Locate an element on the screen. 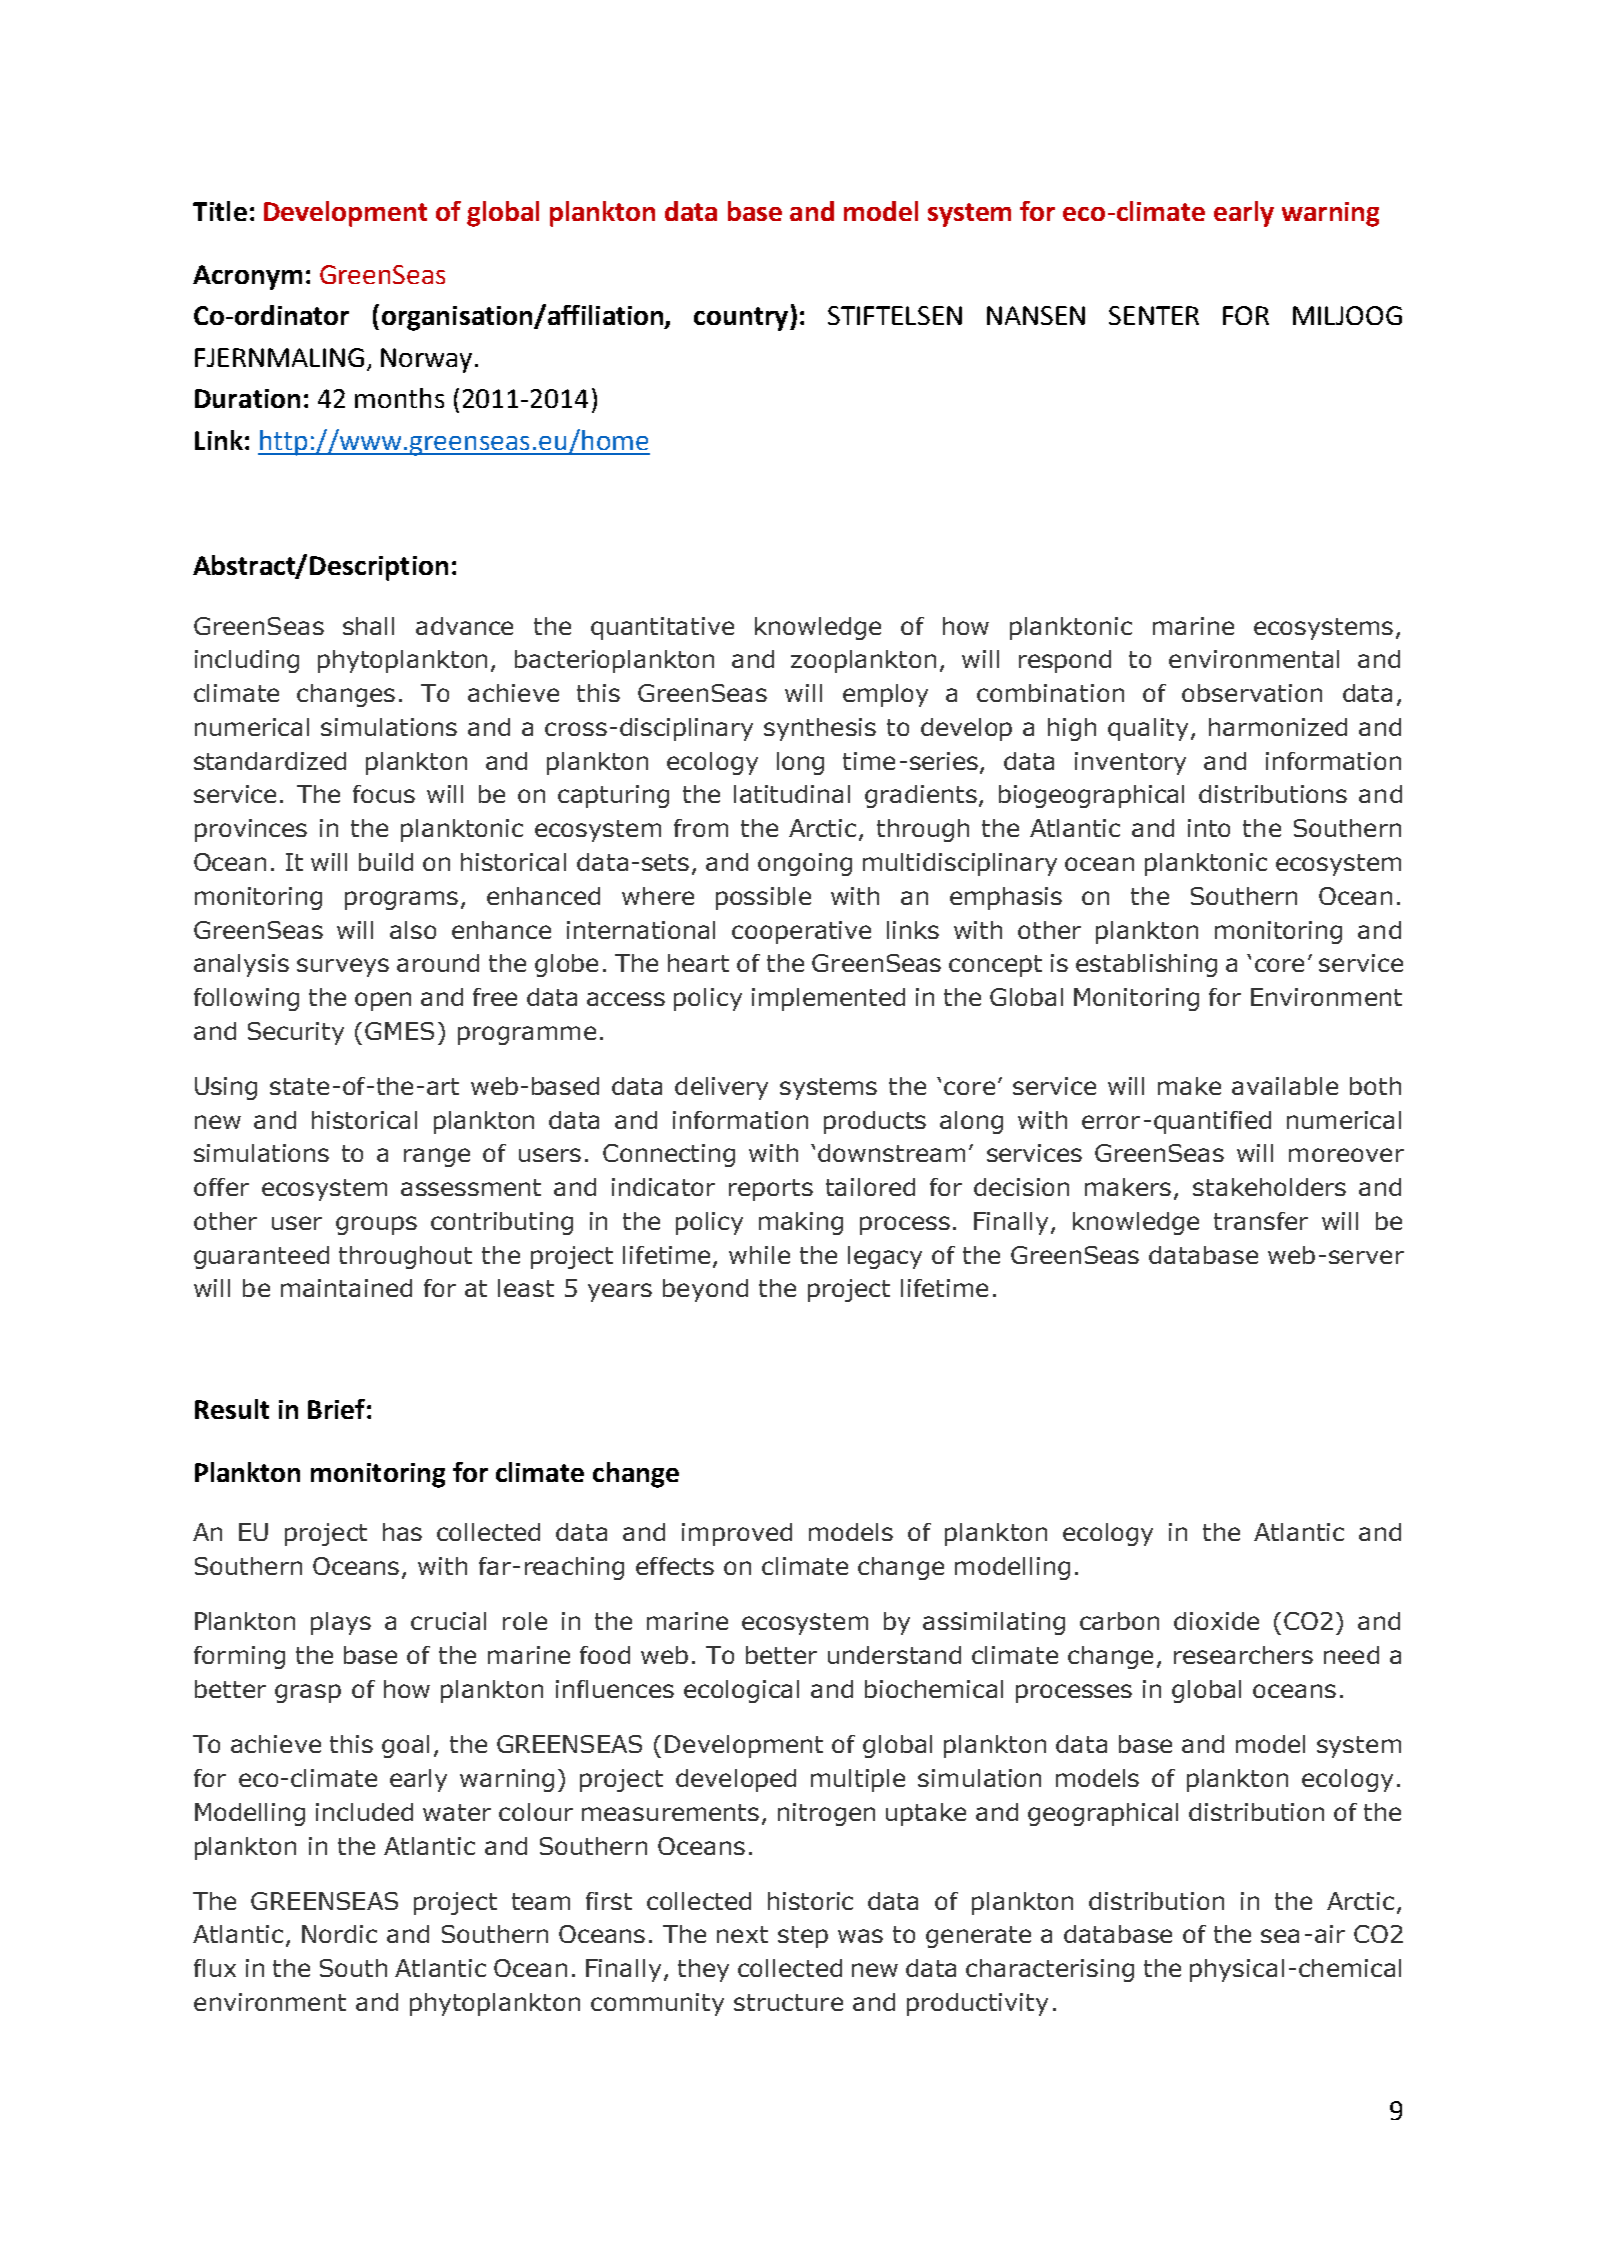  latitudinal is located at coordinates (792, 794).
